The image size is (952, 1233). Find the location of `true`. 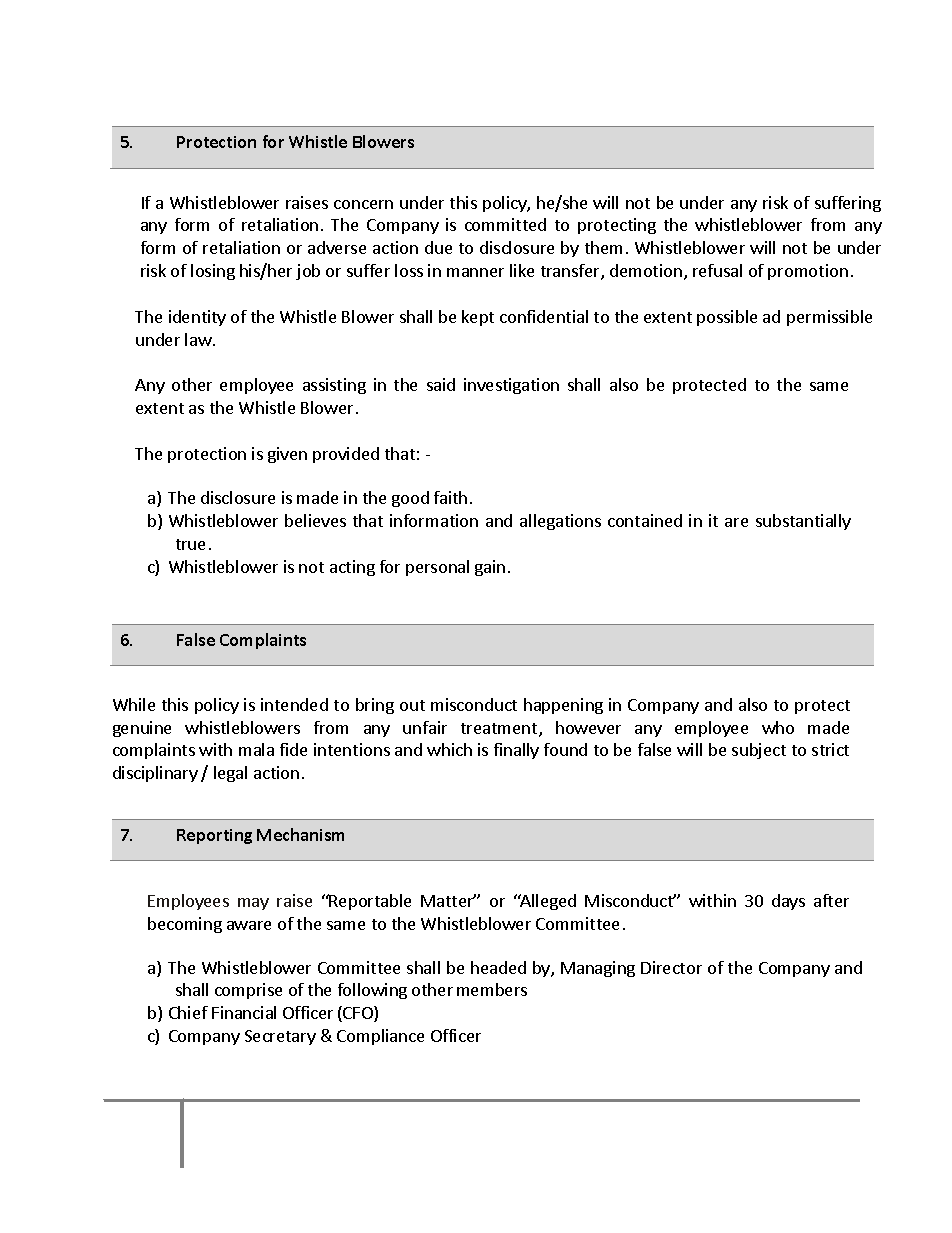

true is located at coordinates (190, 544).
